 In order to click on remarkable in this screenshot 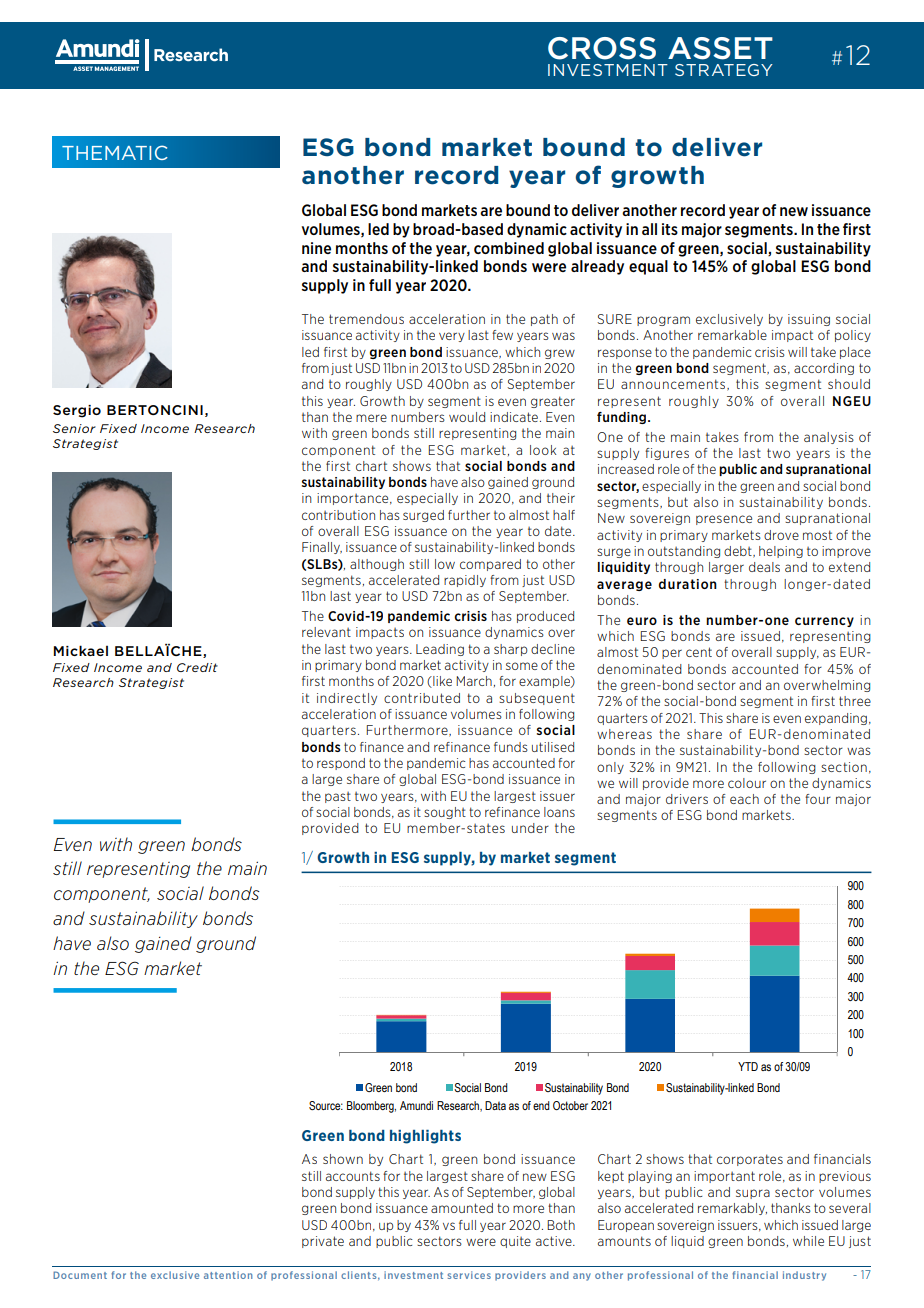, I will do `click(732, 335)`.
